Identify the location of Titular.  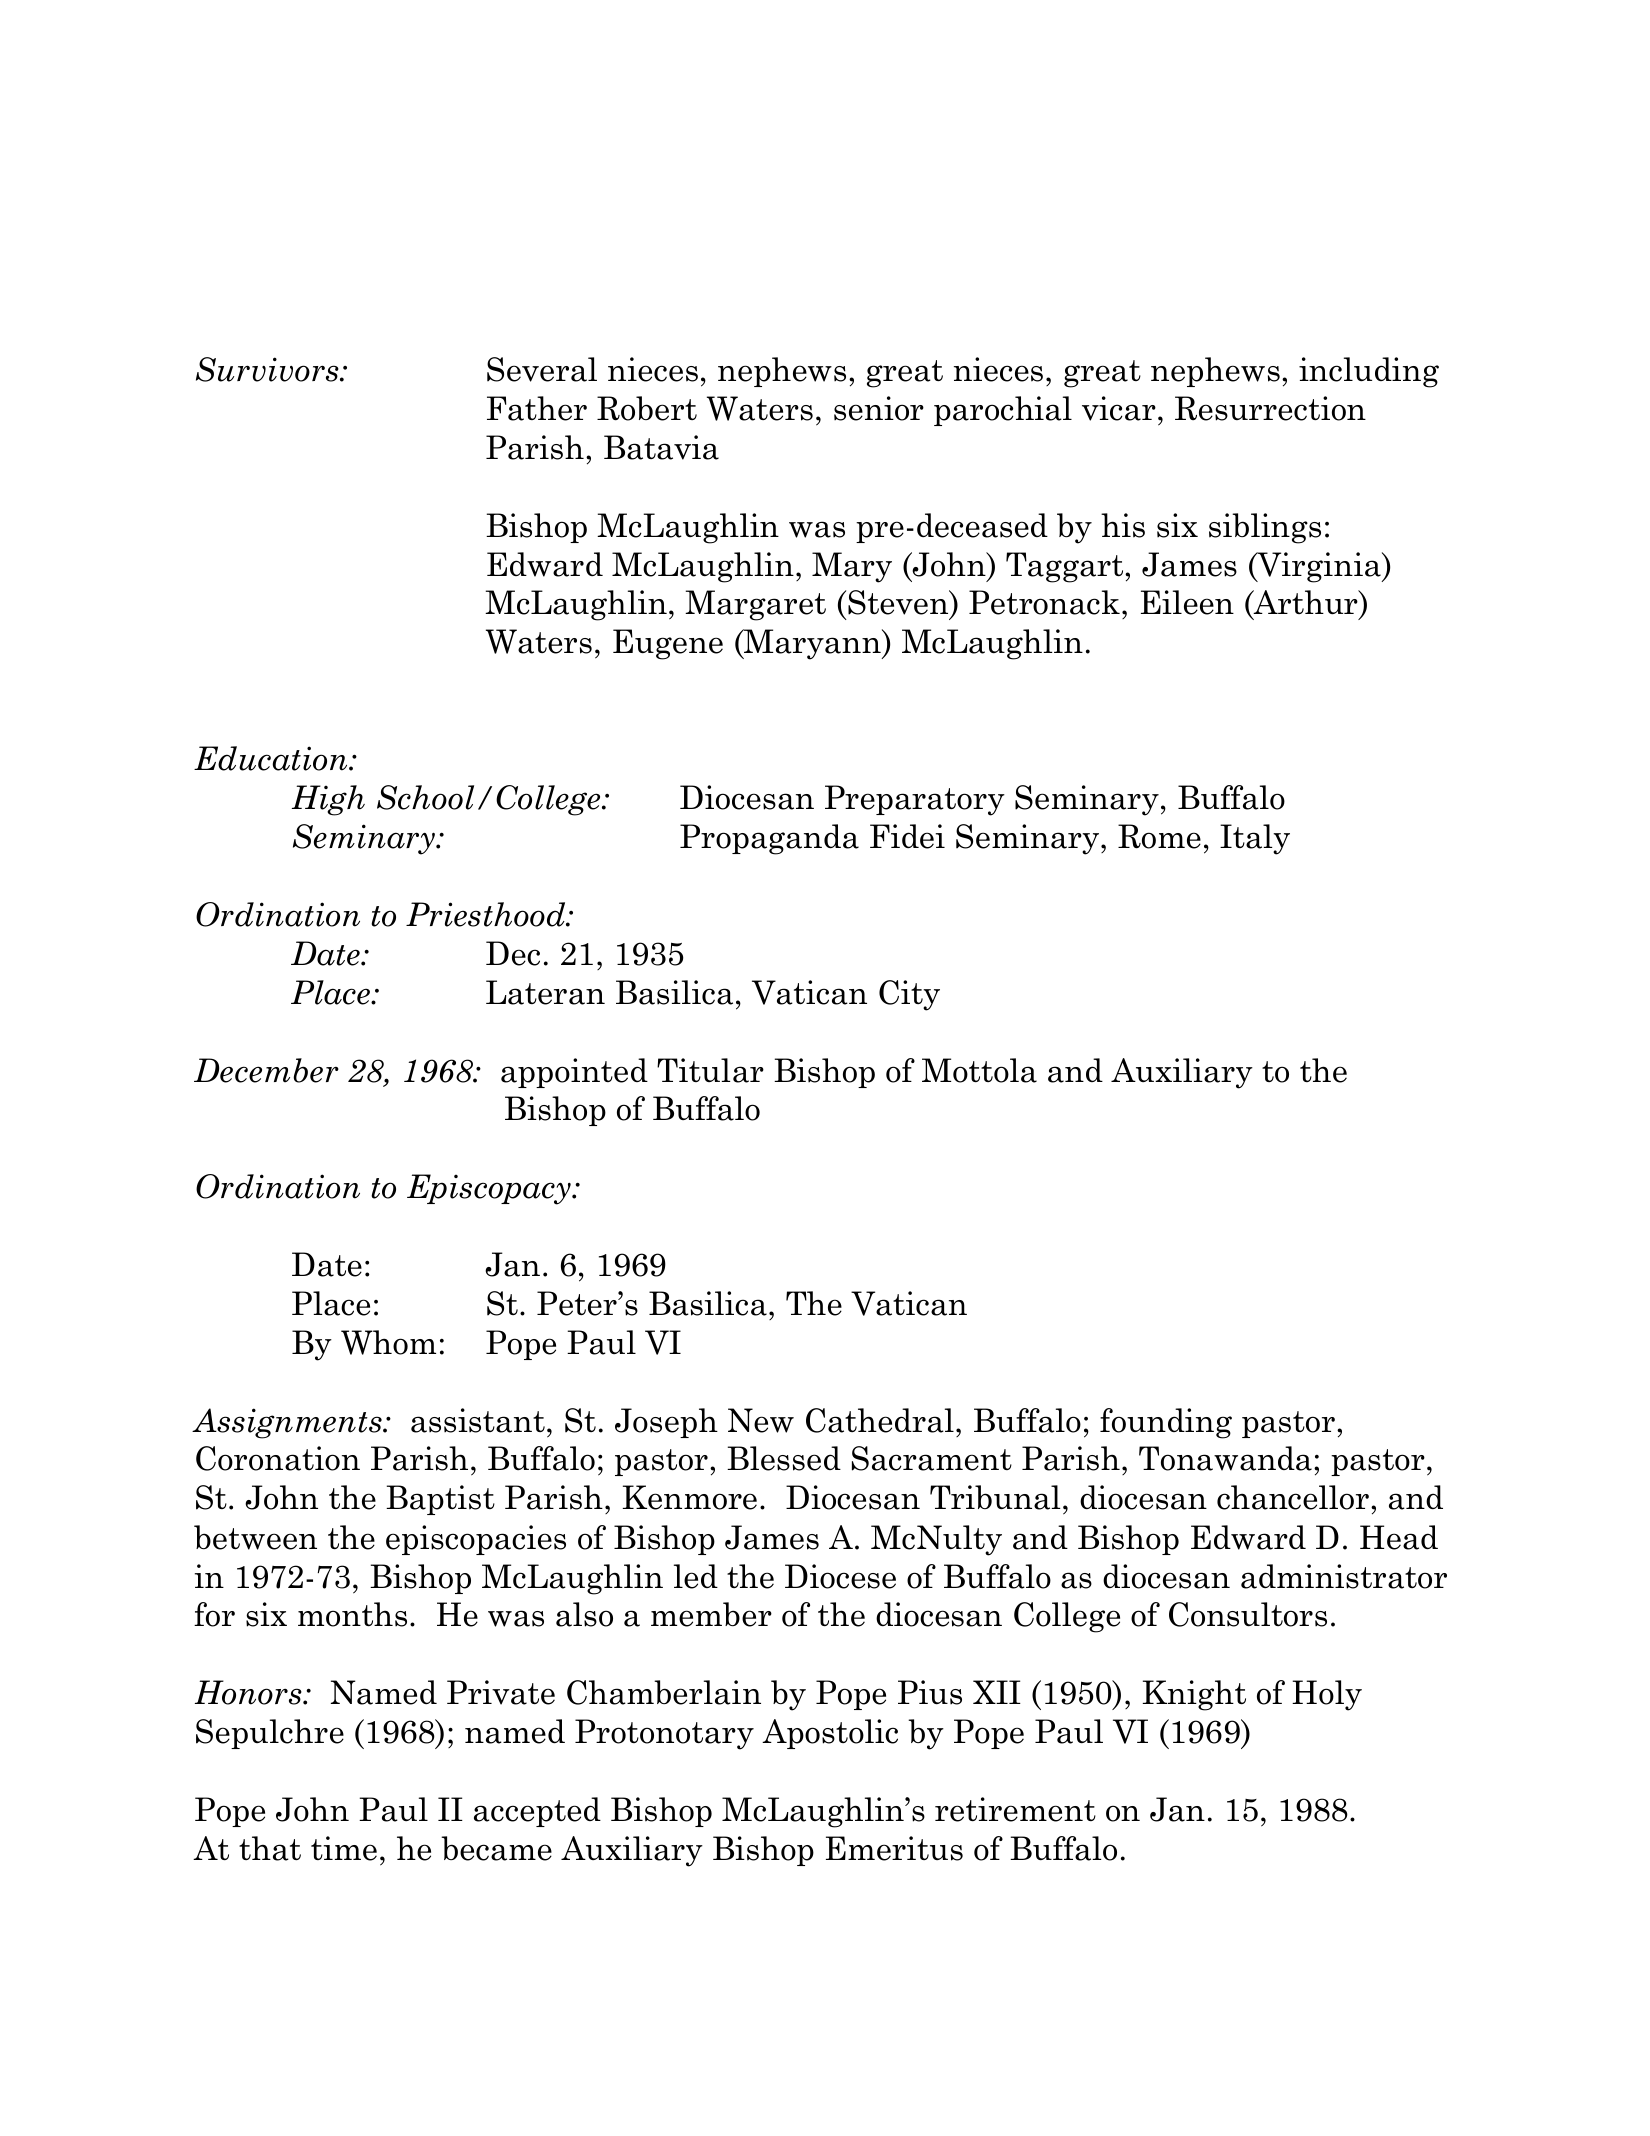
(710, 1070).
